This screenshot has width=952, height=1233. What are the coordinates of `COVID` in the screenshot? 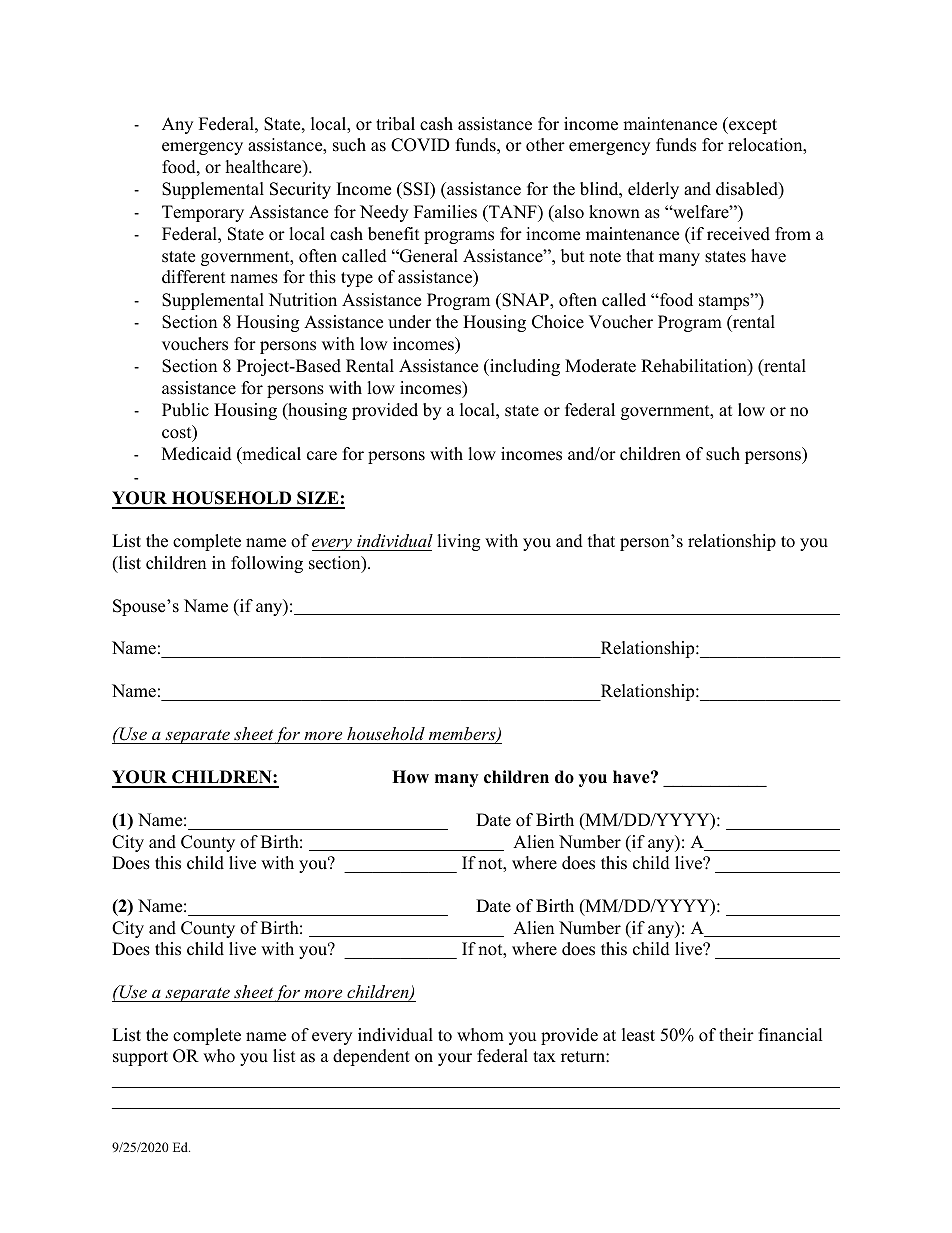 It's located at (420, 145).
